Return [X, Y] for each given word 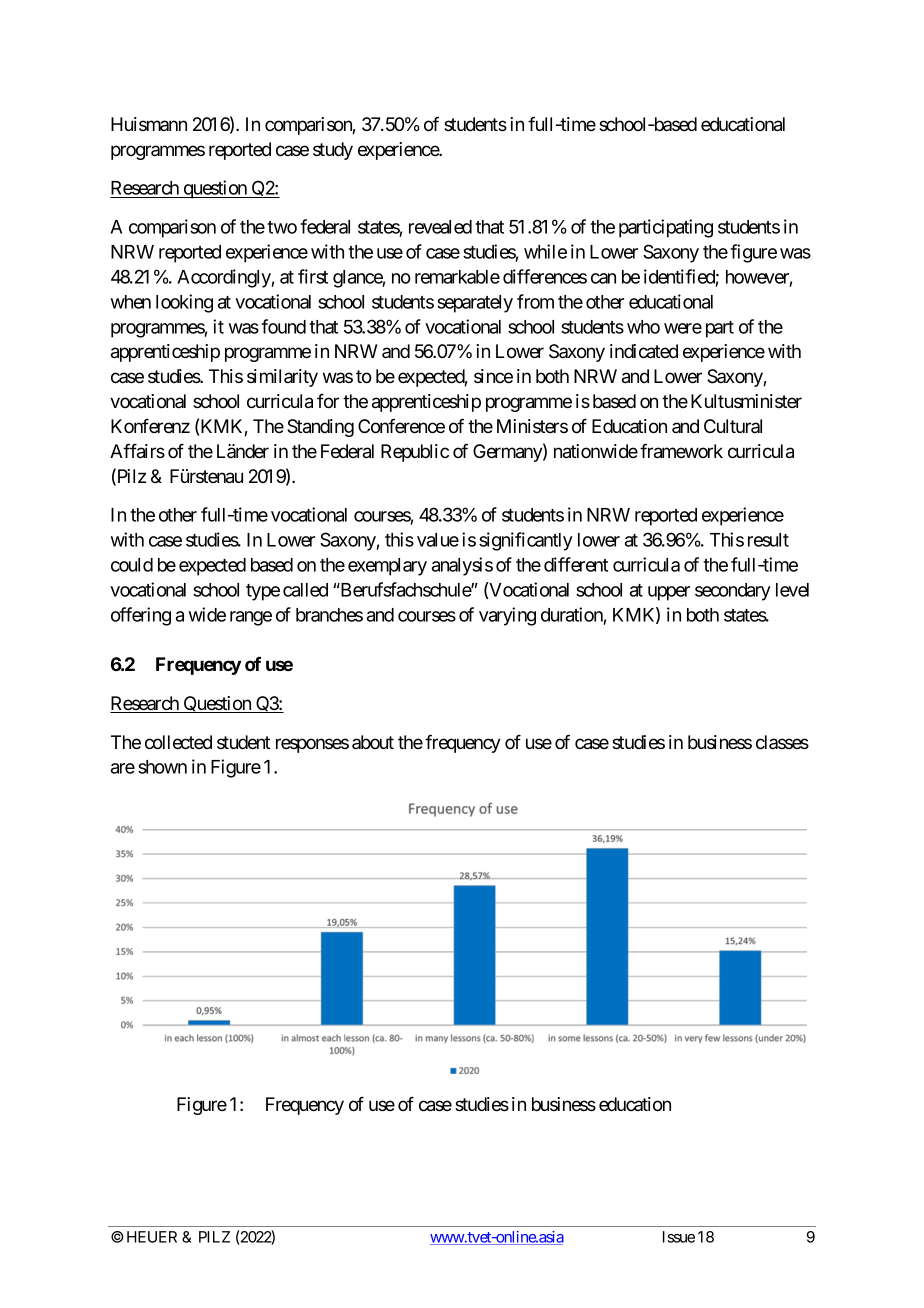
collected [178, 742]
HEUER [152, 1237]
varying [507, 616]
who [643, 327]
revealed [440, 227]
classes [782, 742]
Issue [679, 1237]
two [282, 227]
